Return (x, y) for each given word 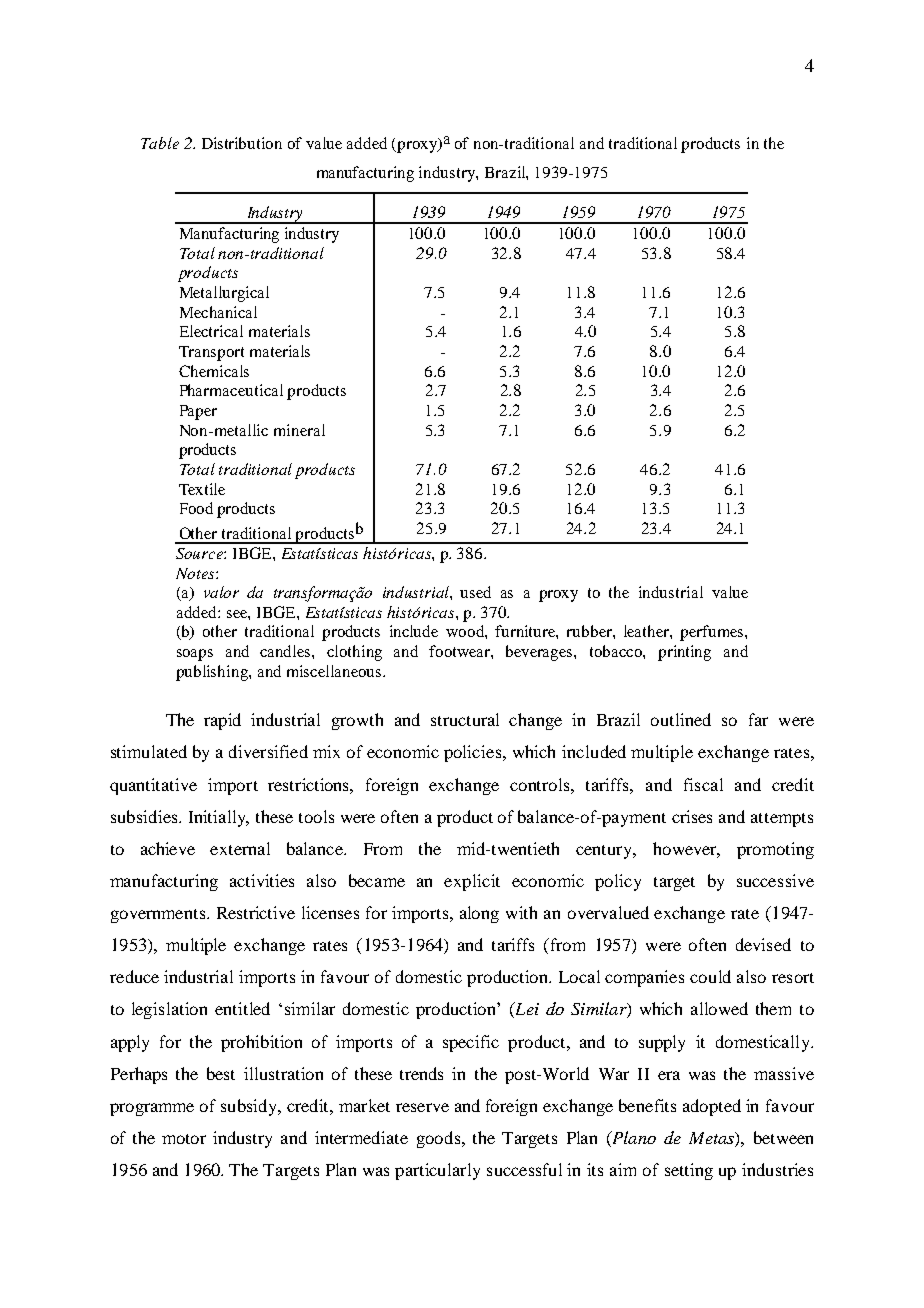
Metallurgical (224, 294)
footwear (460, 651)
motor (184, 1139)
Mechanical (218, 312)
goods (440, 1139)
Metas (712, 1139)
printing (684, 653)
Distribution (242, 143)
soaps (195, 655)
